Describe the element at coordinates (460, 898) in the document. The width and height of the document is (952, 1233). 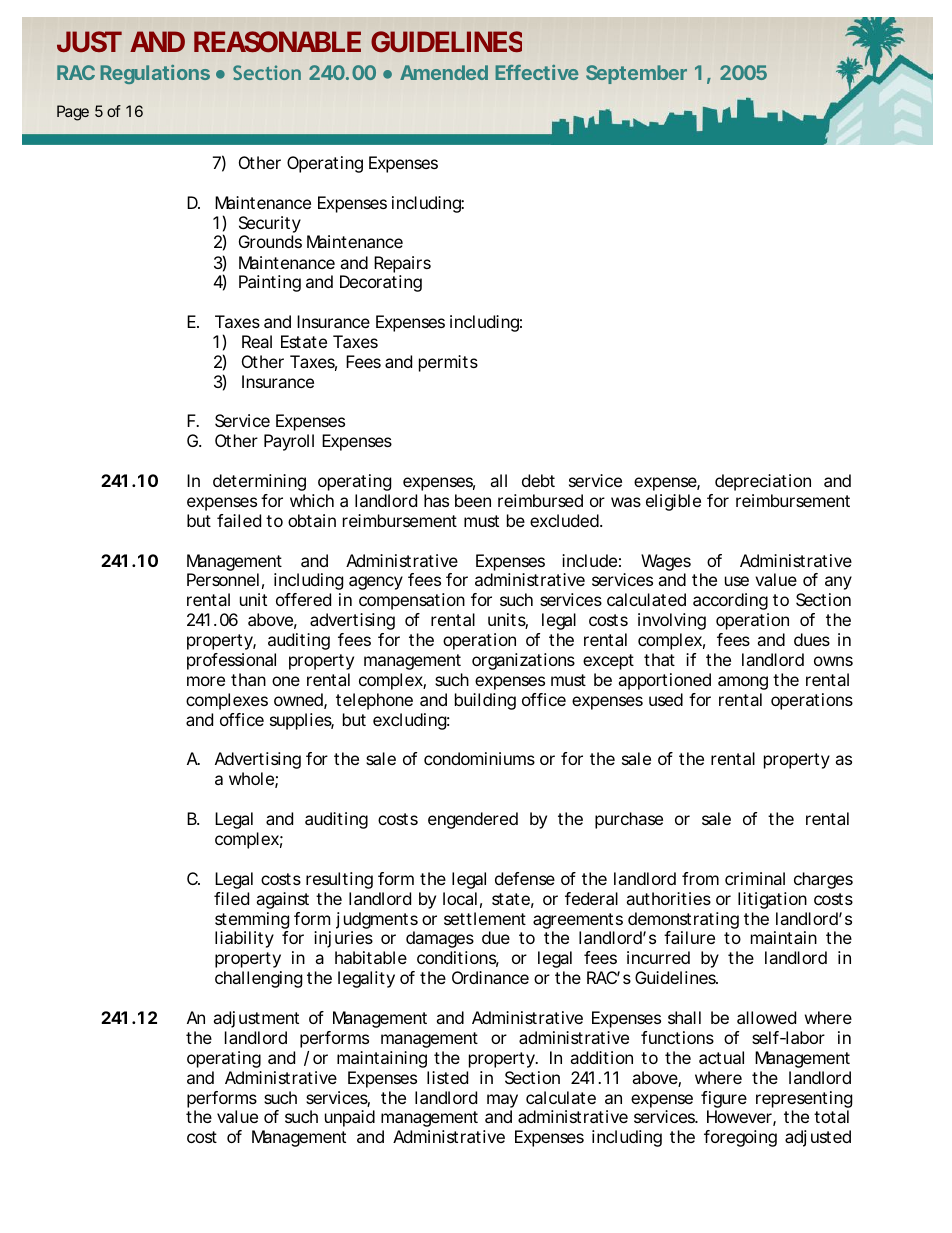
I see `local` at that location.
